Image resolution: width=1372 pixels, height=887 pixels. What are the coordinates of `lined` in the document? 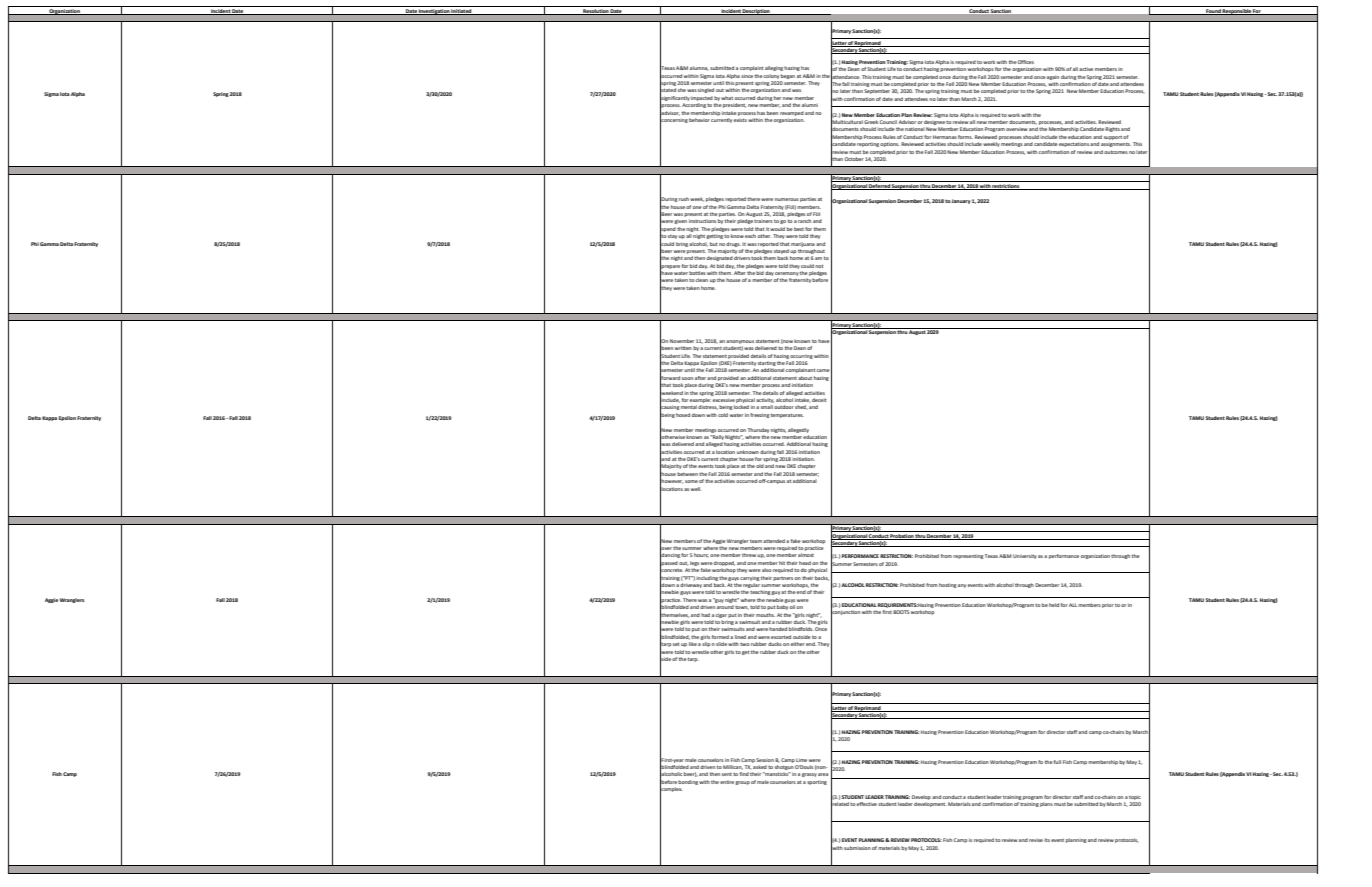 It's located at (740, 637).
